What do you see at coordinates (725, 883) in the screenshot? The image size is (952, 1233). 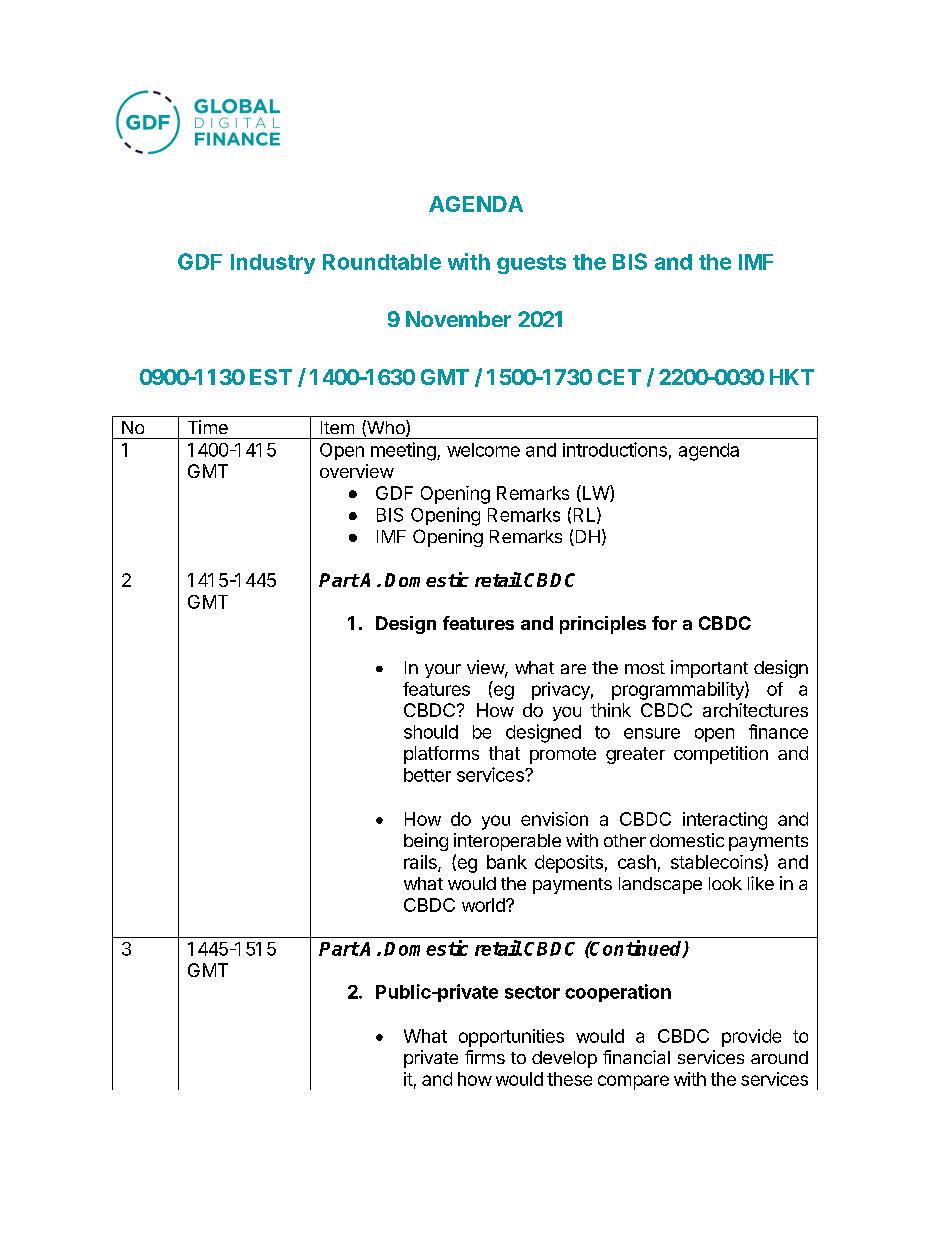 I see `look` at bounding box center [725, 883].
